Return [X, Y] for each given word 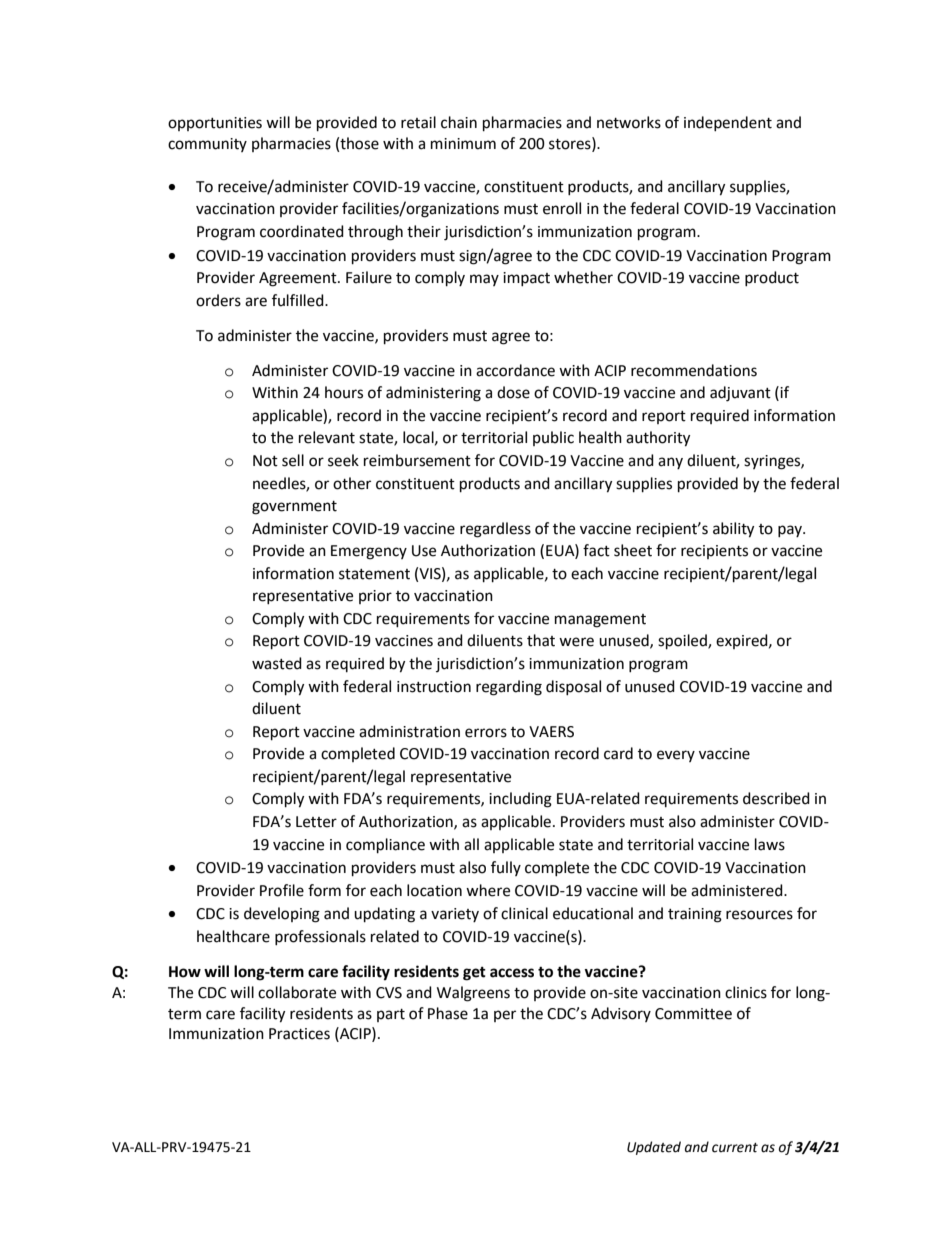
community [207, 145]
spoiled [683, 642]
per [505, 1016]
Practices [299, 1034]
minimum [463, 144]
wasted [277, 663]
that [541, 640]
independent [728, 123]
